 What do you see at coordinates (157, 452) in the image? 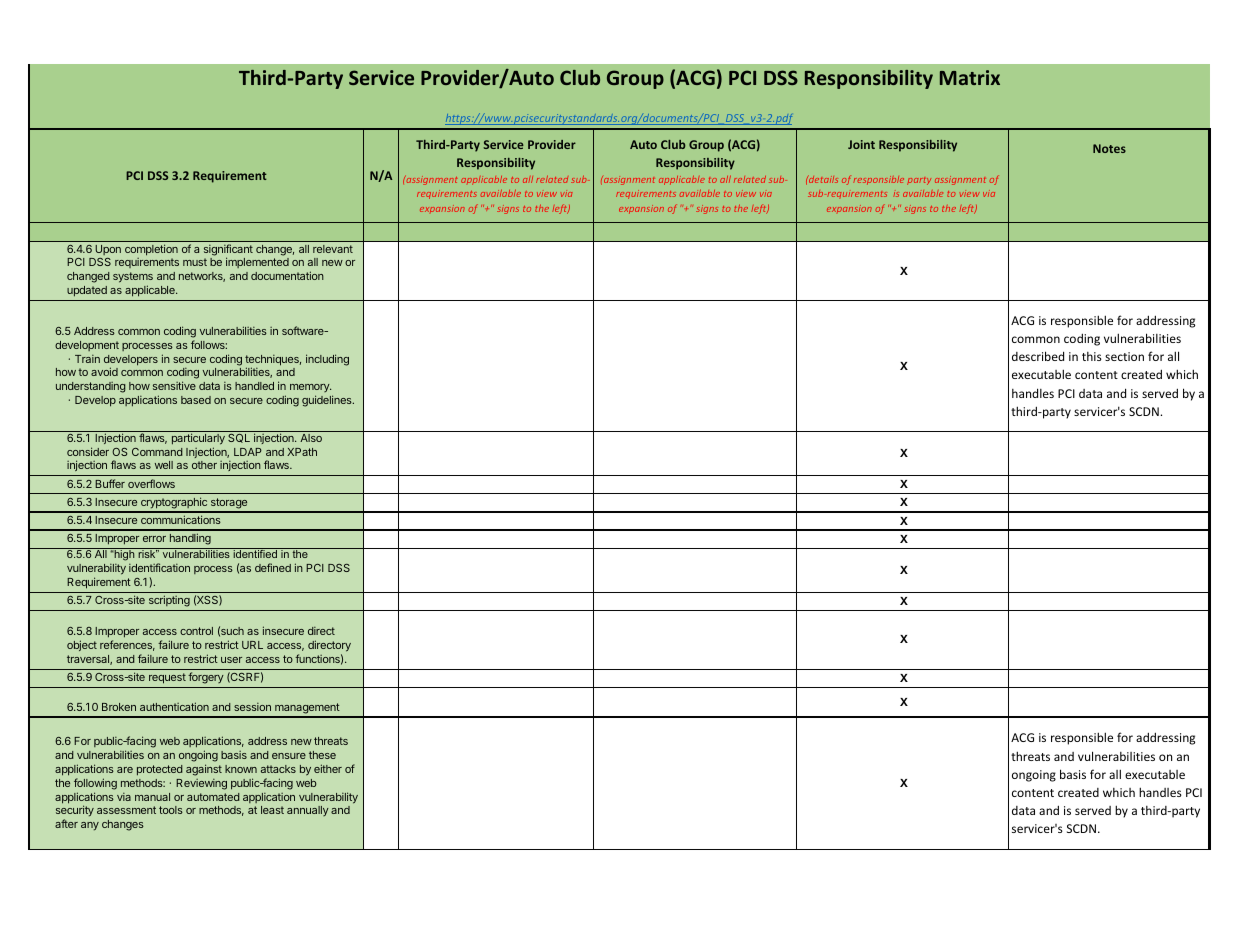
I see `Command` at bounding box center [157, 452].
